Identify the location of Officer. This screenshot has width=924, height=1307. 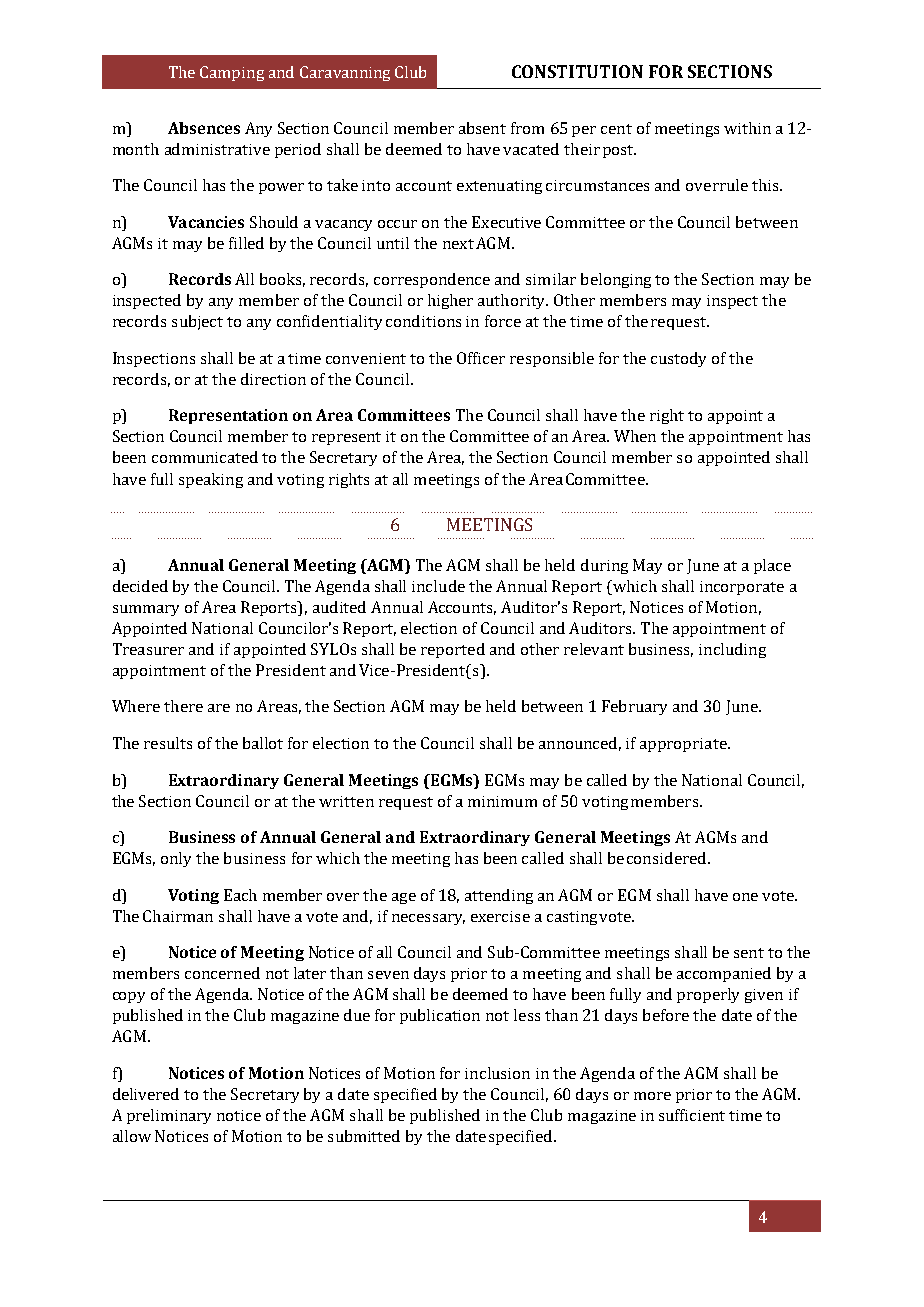
(481, 358).
